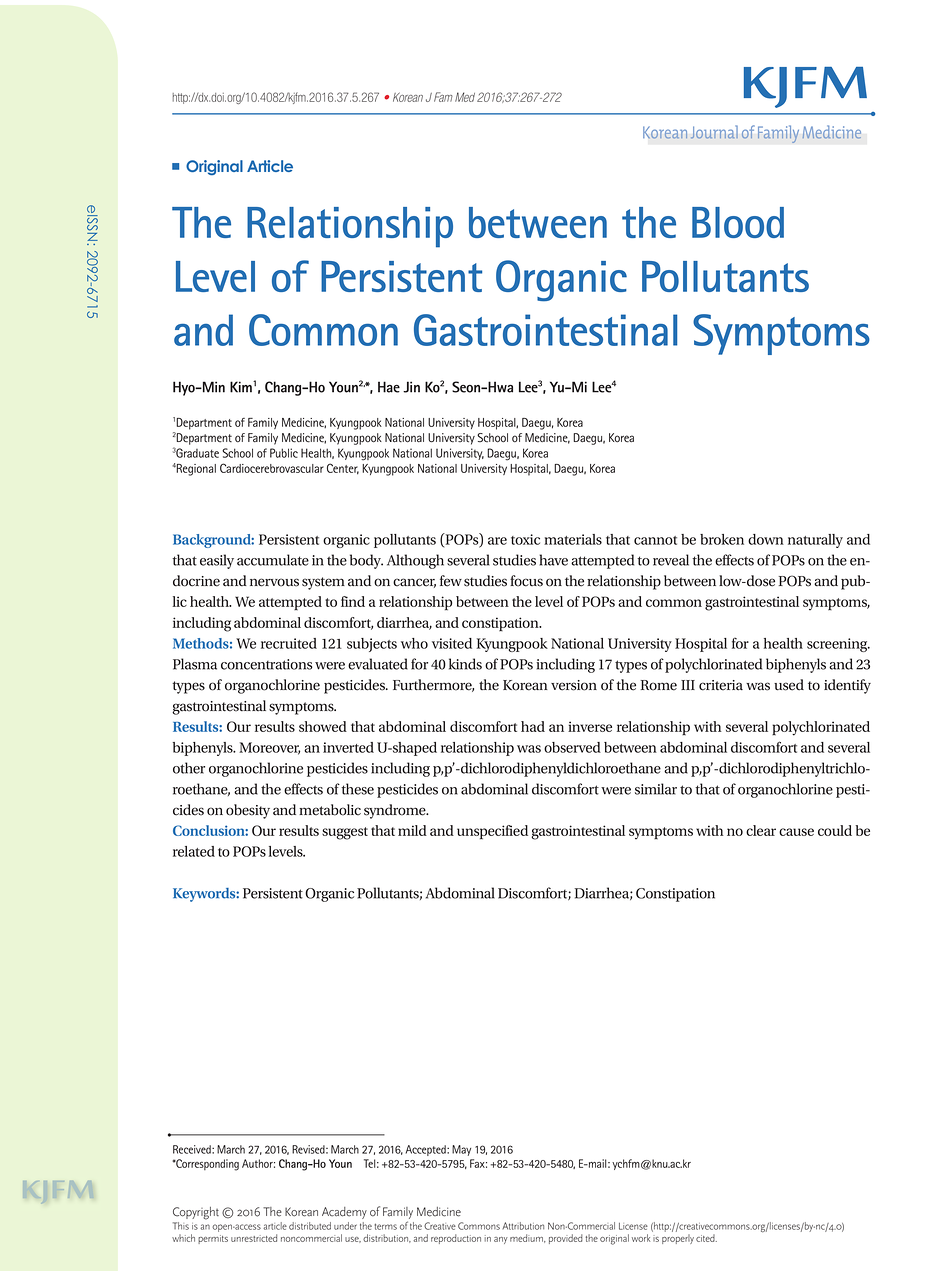 The image size is (952, 1271). What do you see at coordinates (254, 1238) in the screenshot?
I see `unrestricted` at bounding box center [254, 1238].
